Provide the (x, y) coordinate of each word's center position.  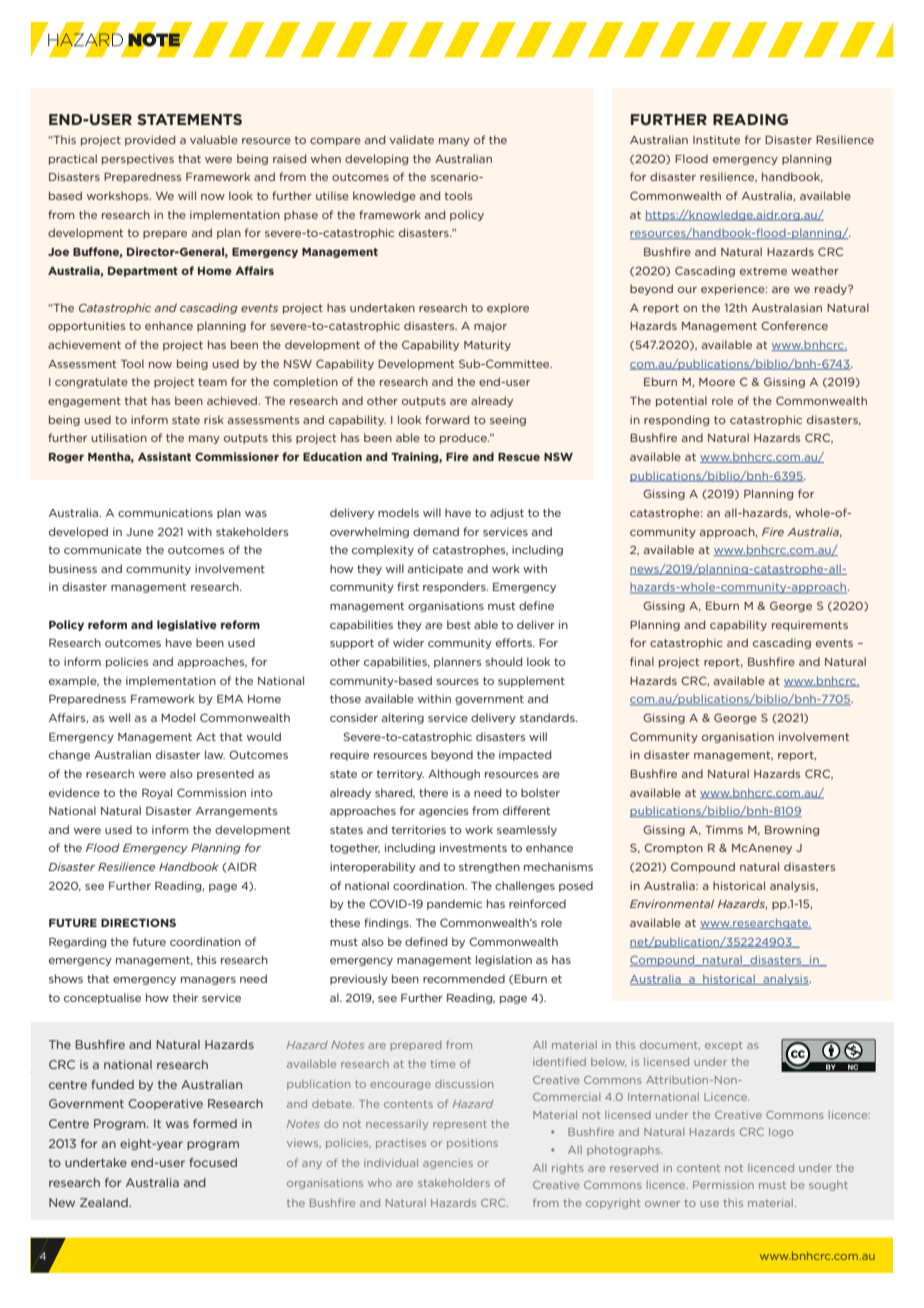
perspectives (138, 159)
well (119, 717)
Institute (716, 139)
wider (408, 642)
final (642, 661)
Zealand (105, 1202)
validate (412, 139)
